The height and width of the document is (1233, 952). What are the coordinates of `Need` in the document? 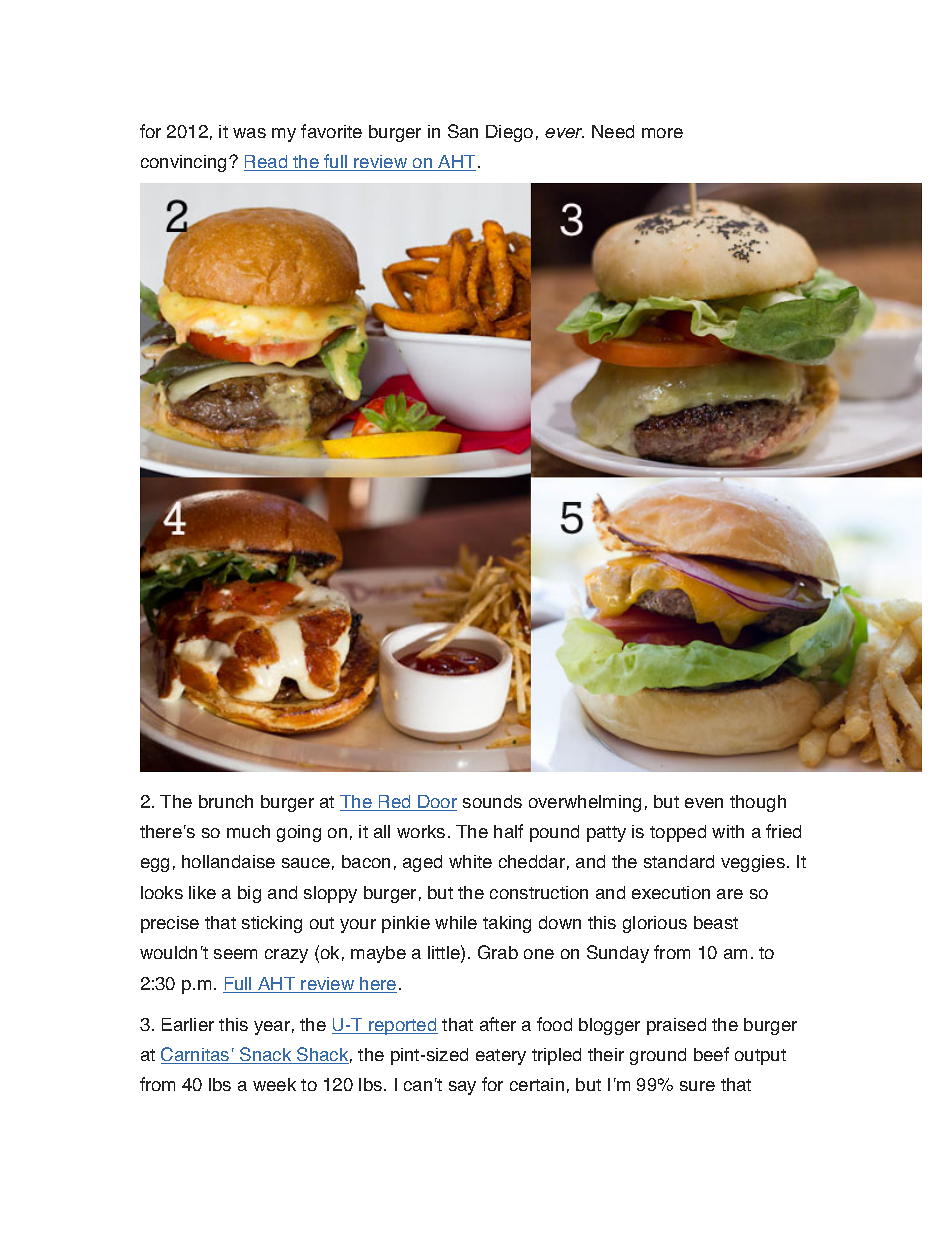 It's located at (613, 131).
